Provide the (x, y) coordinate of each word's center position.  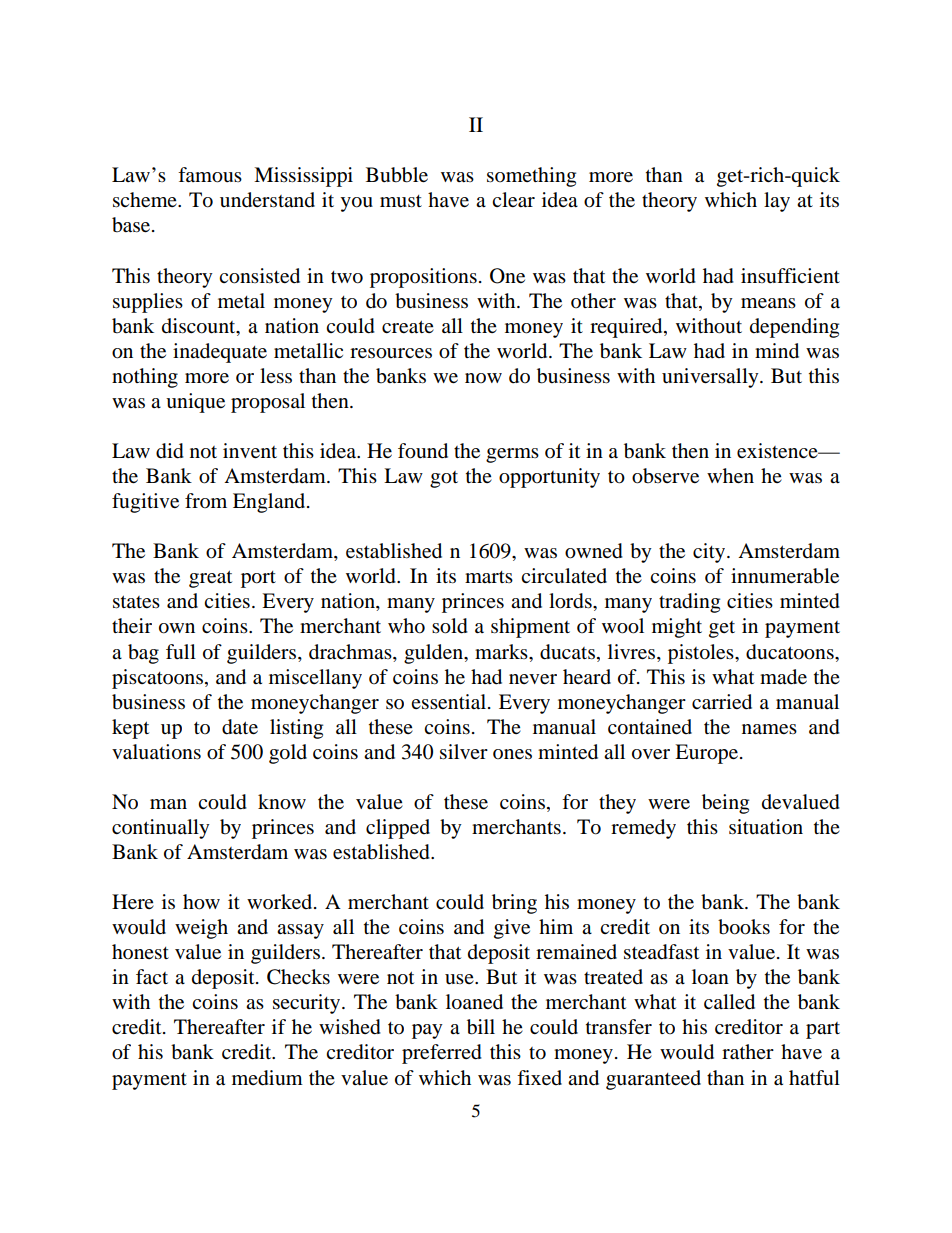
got (444, 479)
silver (464, 752)
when (730, 476)
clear (513, 200)
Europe (708, 754)
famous (210, 175)
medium (267, 1078)
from (206, 500)
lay (777, 202)
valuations (156, 752)
